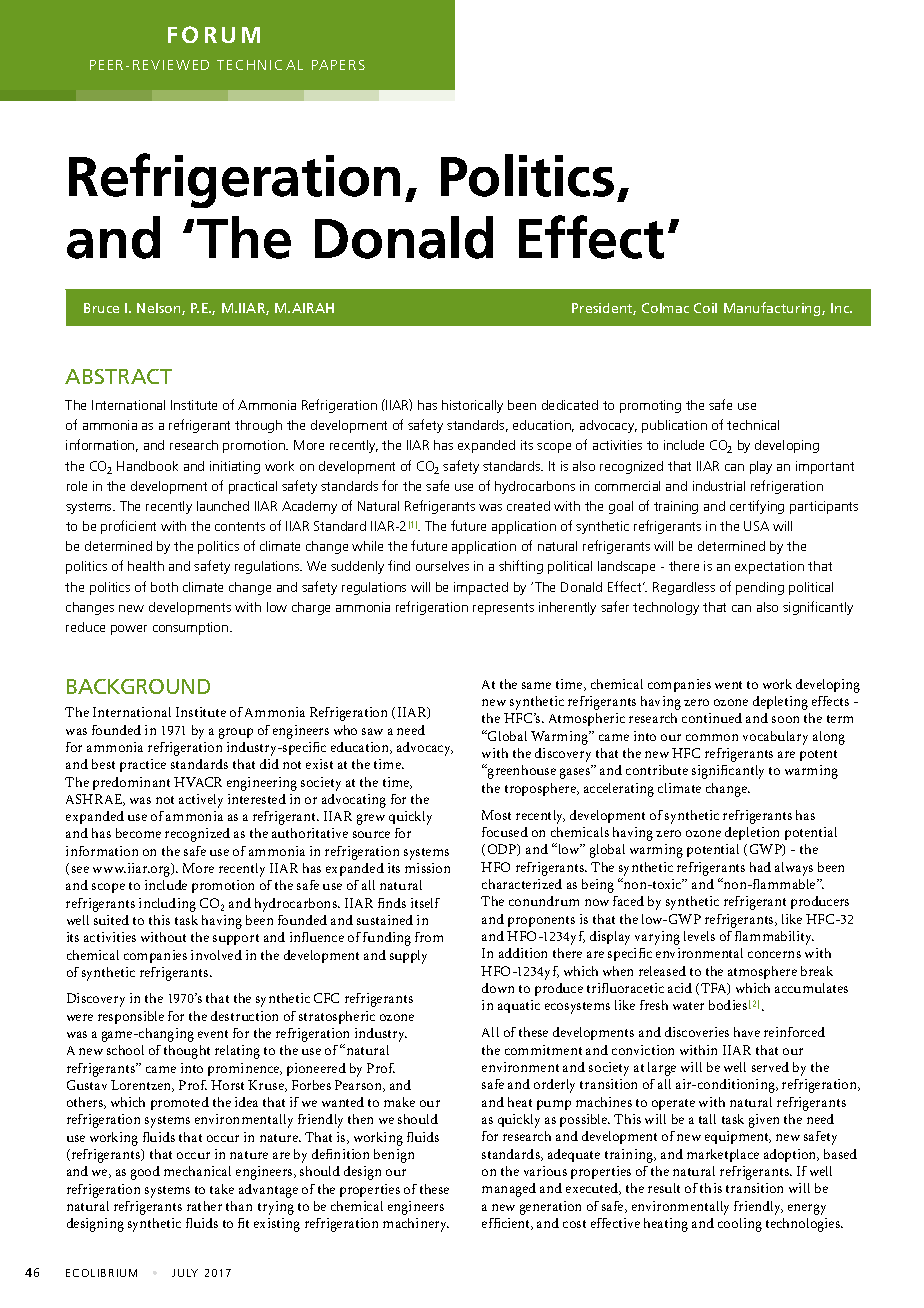 The image size is (924, 1308). Describe the element at coordinates (192, 628) in the image. I see `consumption` at that location.
